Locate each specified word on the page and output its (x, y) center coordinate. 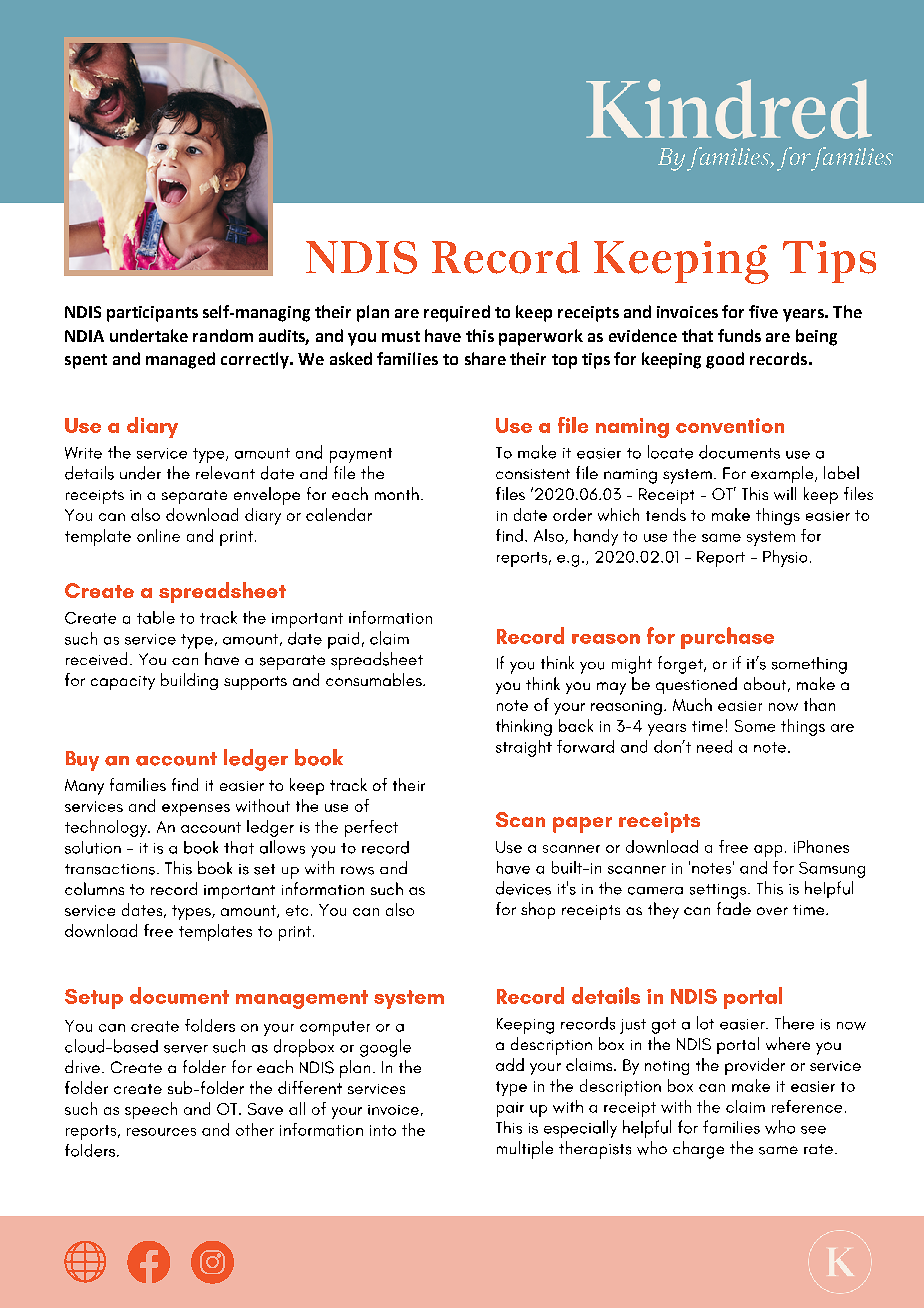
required (457, 313)
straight (524, 748)
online (158, 535)
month (397, 493)
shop (538, 910)
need (714, 746)
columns (94, 888)
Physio (785, 558)
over (772, 911)
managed (180, 360)
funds (739, 335)
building (189, 681)
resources (161, 1132)
